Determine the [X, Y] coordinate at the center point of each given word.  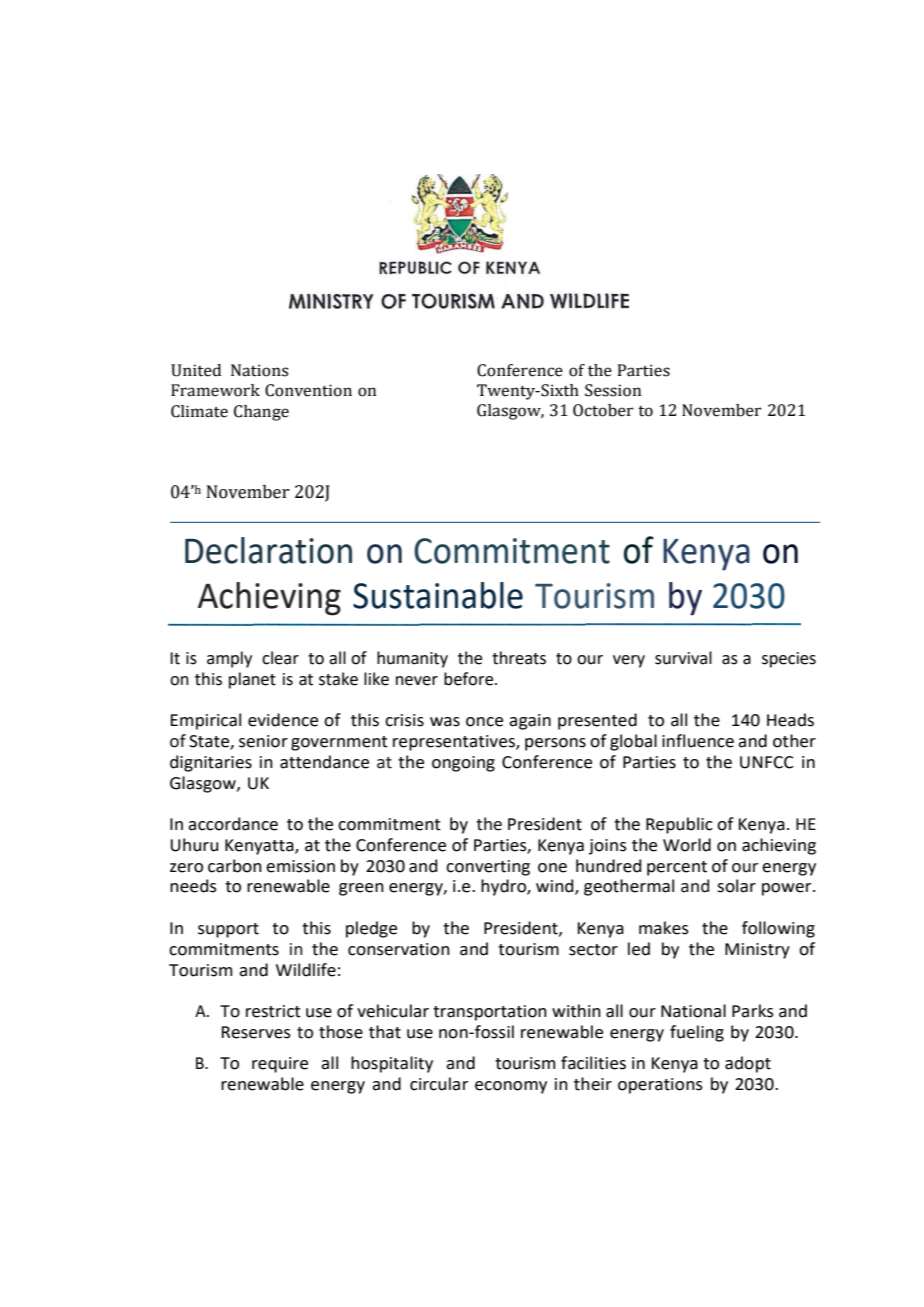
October [603, 410]
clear [280, 658]
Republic [679, 825]
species [789, 660]
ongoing [463, 764]
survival [683, 658]
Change [261, 413]
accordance [233, 824]
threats [519, 658]
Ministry [757, 951]
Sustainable [438, 595]
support [228, 930]
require [280, 1065]
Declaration [268, 550]
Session [613, 390]
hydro [504, 887]
